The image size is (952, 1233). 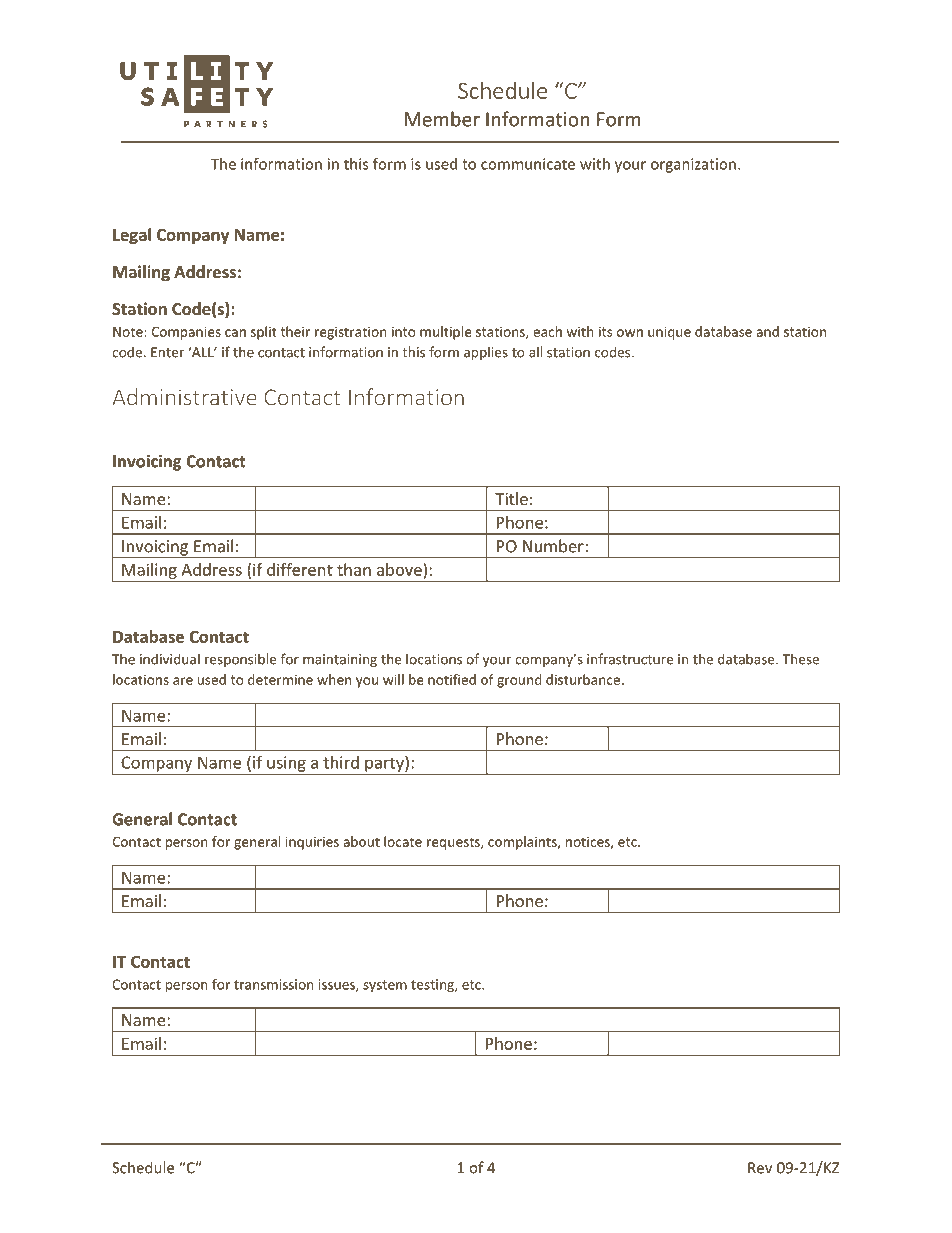 I want to click on requests, so click(x=454, y=843).
